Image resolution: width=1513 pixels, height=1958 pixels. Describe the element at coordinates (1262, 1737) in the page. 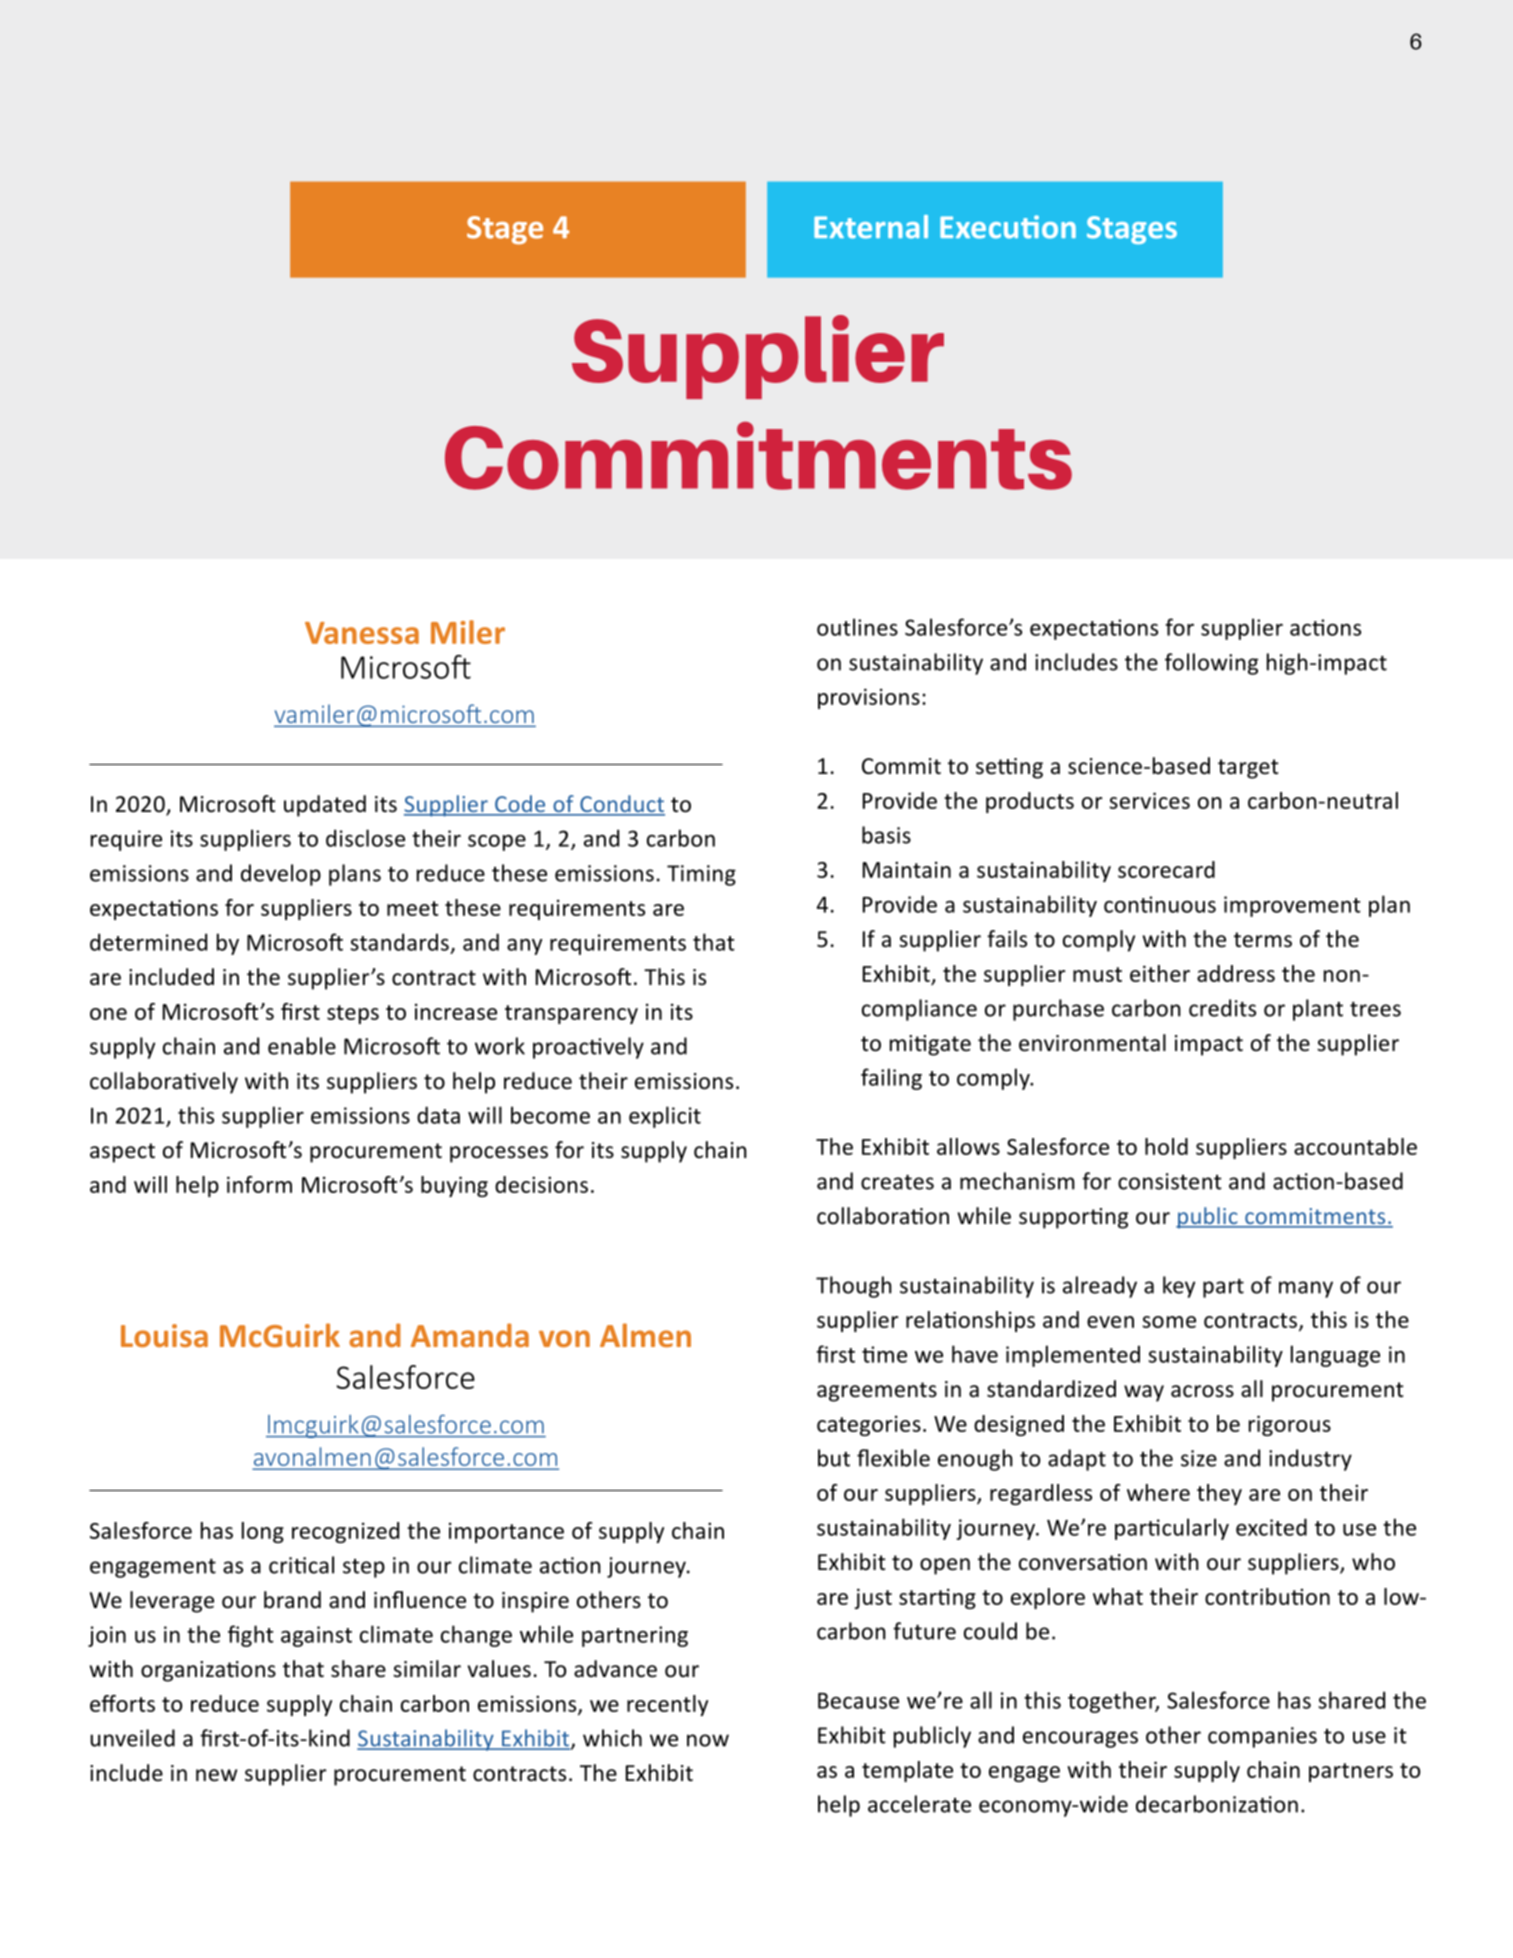

I see `companies` at that location.
